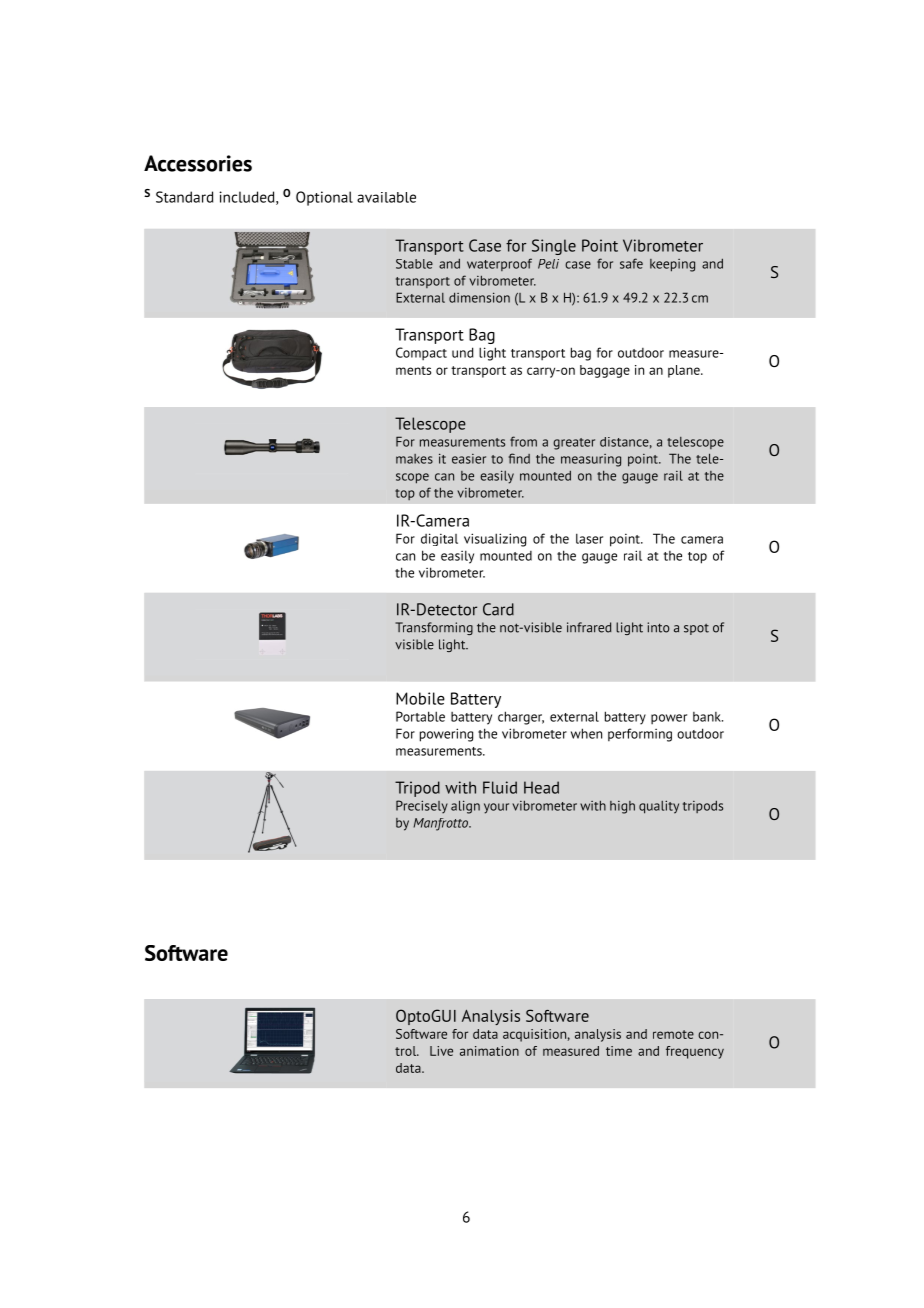  What do you see at coordinates (489, 1051) in the image?
I see `animation` at bounding box center [489, 1051].
